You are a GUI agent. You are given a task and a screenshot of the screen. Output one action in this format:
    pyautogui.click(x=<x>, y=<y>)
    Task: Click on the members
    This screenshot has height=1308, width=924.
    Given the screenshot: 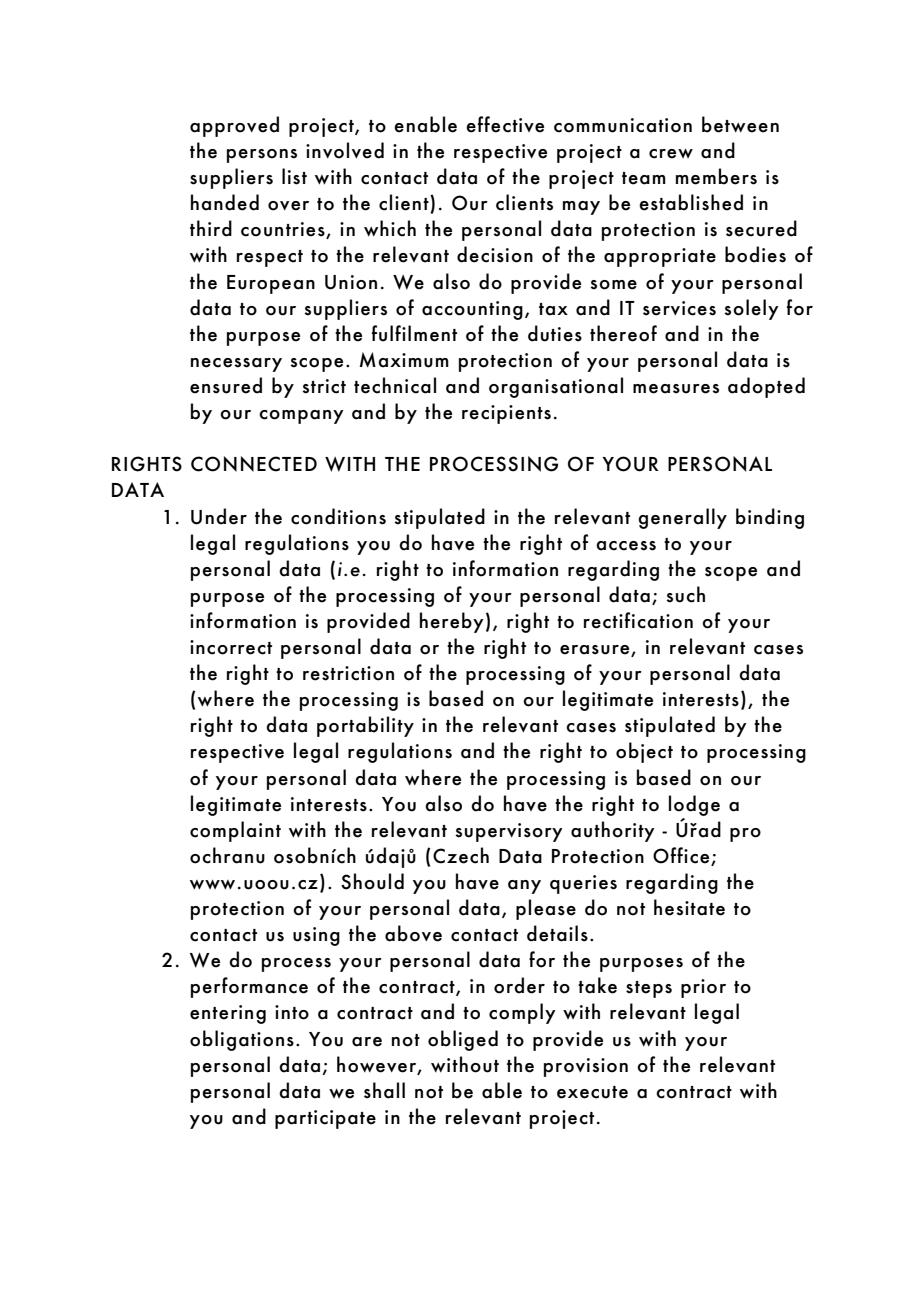 What is the action you would take?
    pyautogui.click(x=716, y=176)
